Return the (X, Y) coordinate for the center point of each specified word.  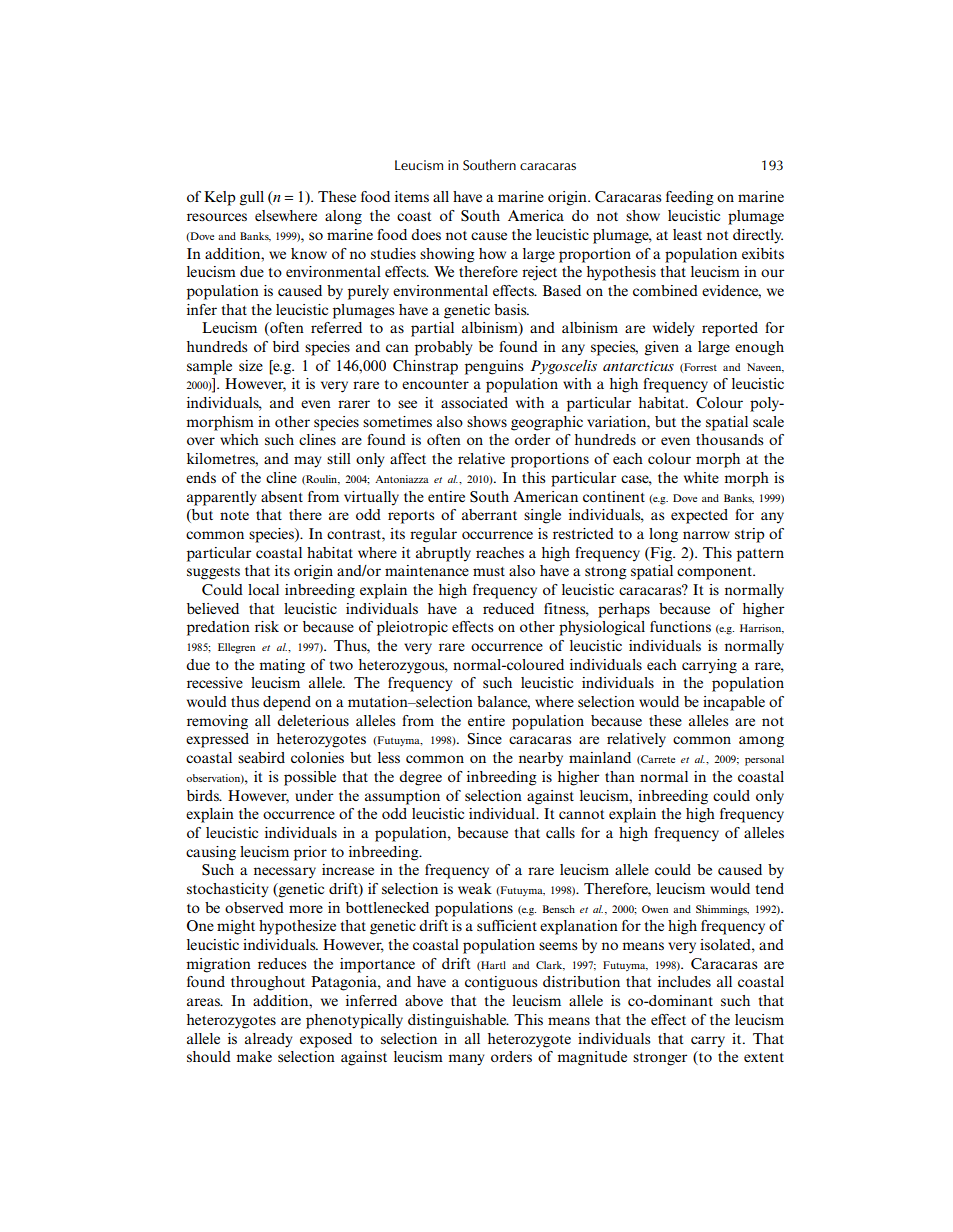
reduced (508, 608)
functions (680, 626)
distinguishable (458, 1021)
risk (267, 626)
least (687, 234)
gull (252, 198)
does (426, 234)
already (269, 1040)
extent (764, 1057)
